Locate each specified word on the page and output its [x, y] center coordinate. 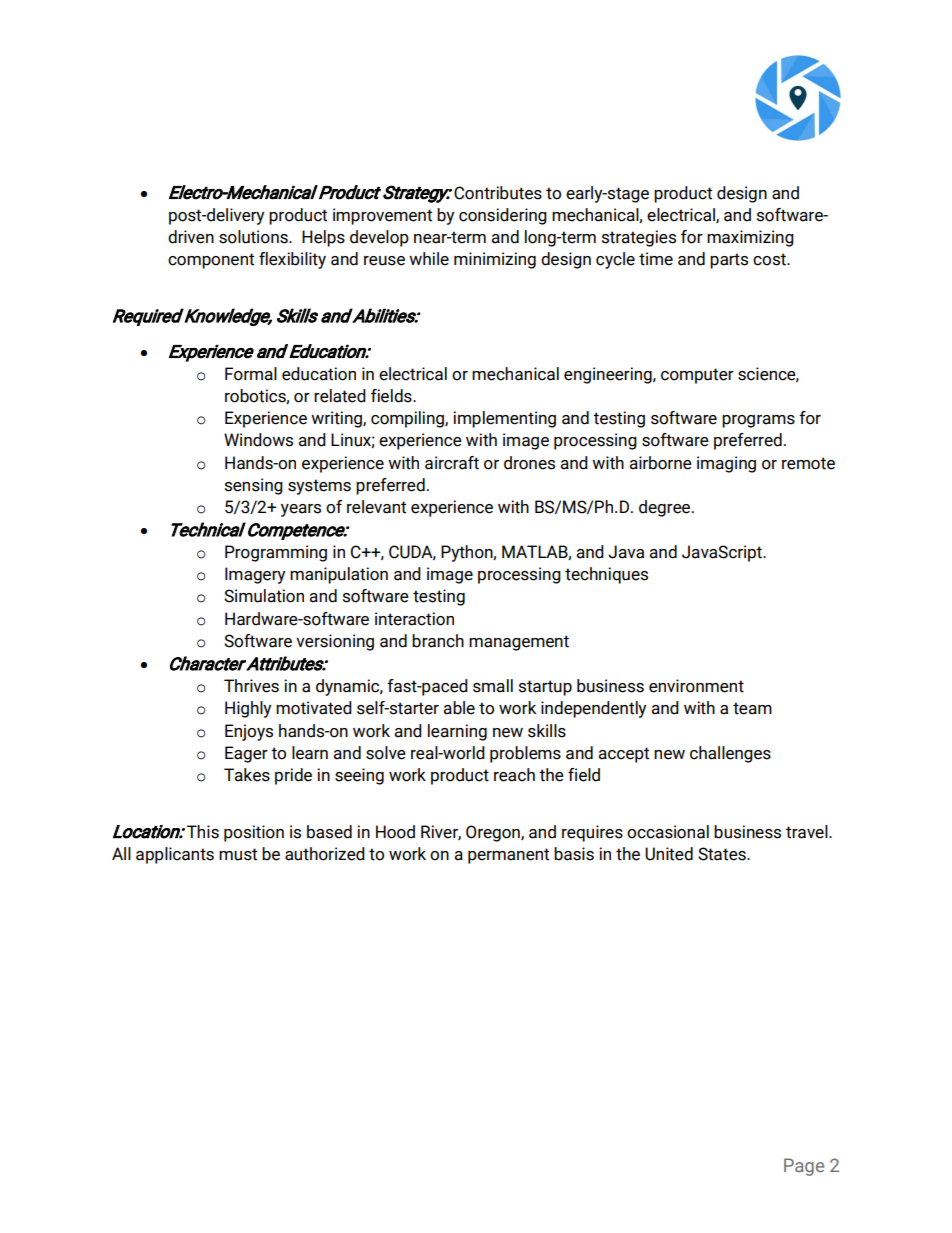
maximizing [750, 238]
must [238, 854]
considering [503, 216]
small [493, 686]
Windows [258, 440]
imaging [726, 464]
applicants [175, 855]
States [723, 854]
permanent [508, 856]
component [211, 261]
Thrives [251, 686]
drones [529, 463]
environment [696, 686]
